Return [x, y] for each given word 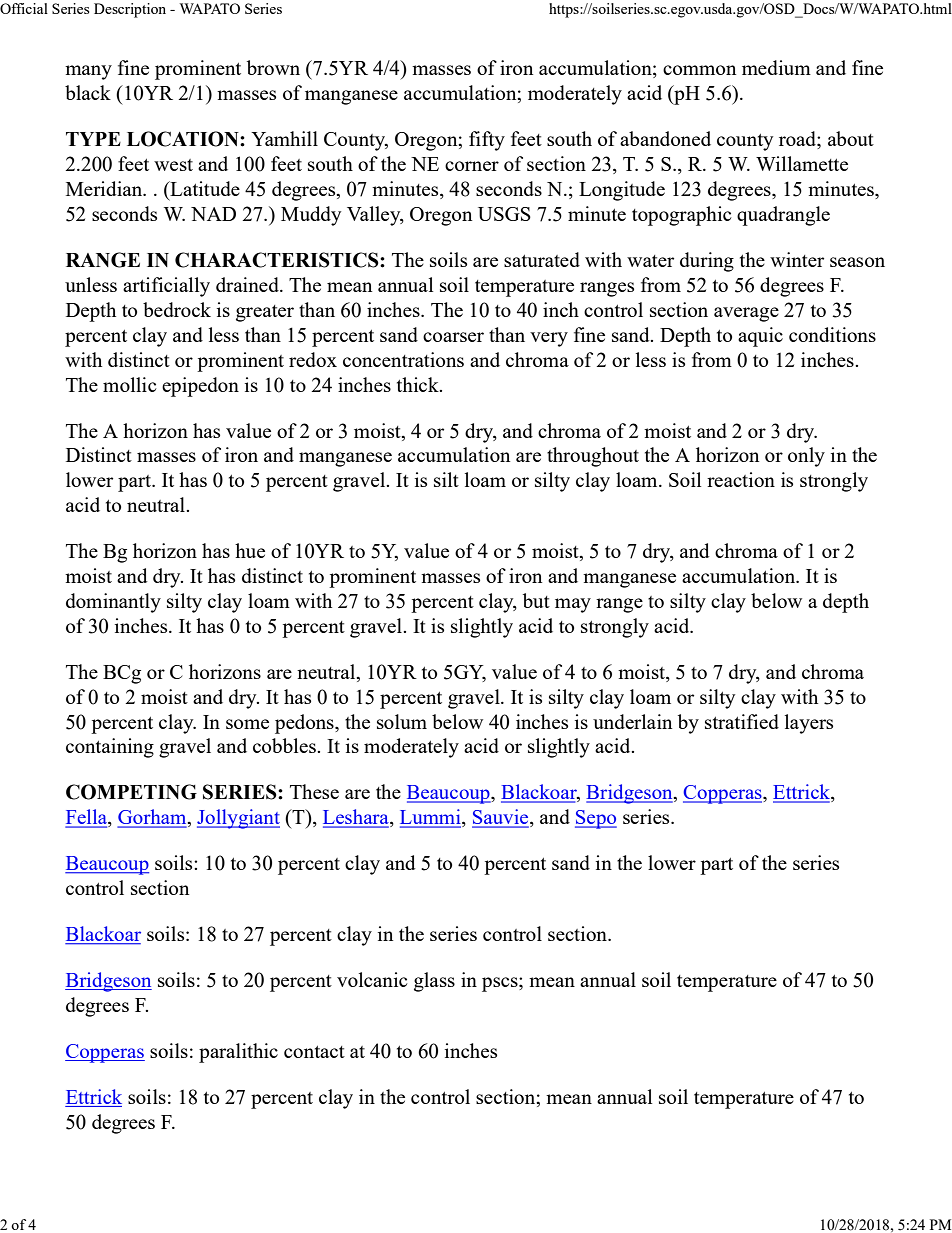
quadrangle [783, 216]
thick [419, 384]
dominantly [113, 603]
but [536, 600]
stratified [742, 721]
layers [809, 724]
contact [314, 1052]
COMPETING [131, 792]
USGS [504, 214]
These [314, 791]
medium [776, 67]
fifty [487, 141]
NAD [213, 214]
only [806, 457]
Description [130, 10]
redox [313, 359]
